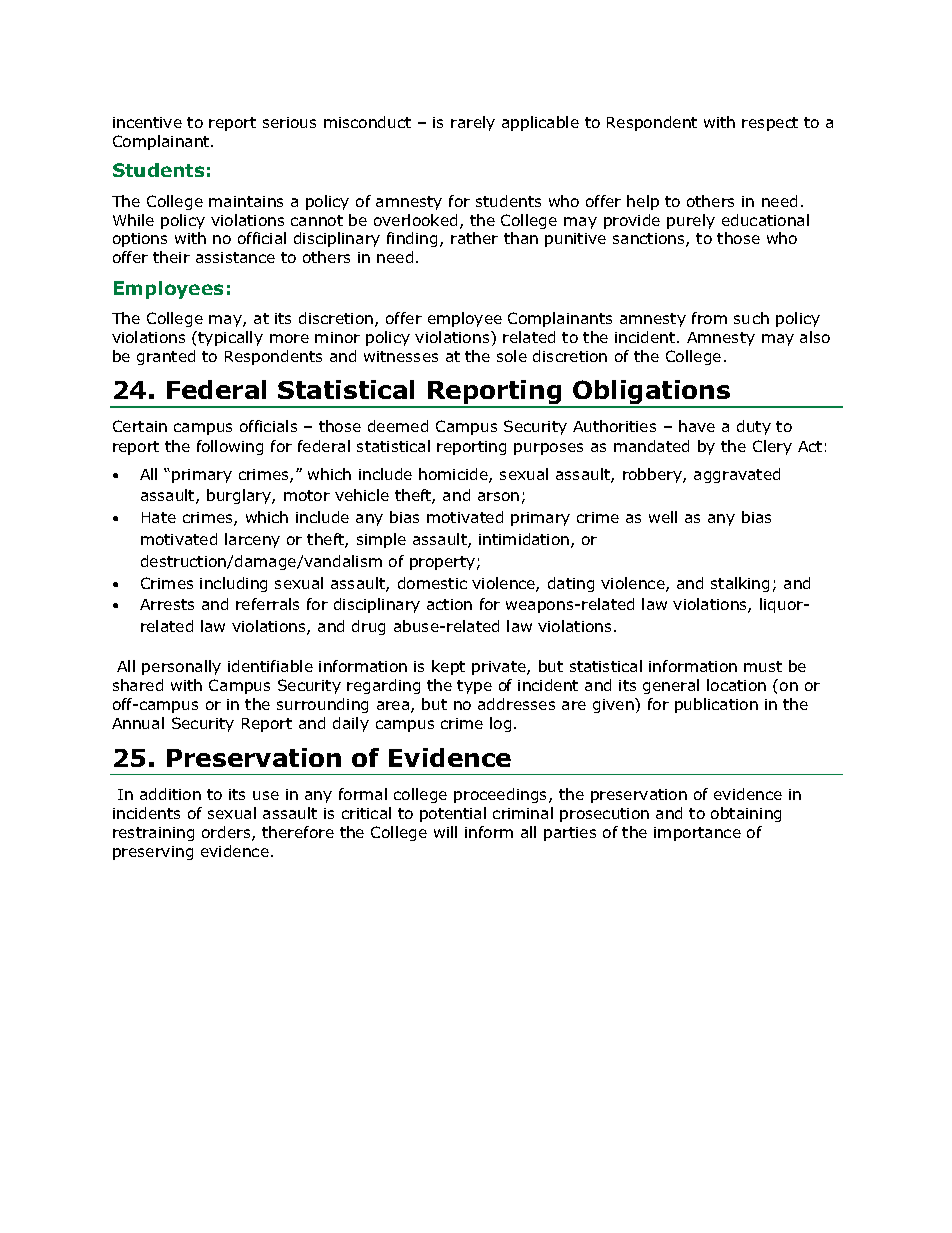 This screenshot has height=1233, width=952. Describe the element at coordinates (473, 123) in the screenshot. I see `rarely` at that location.
